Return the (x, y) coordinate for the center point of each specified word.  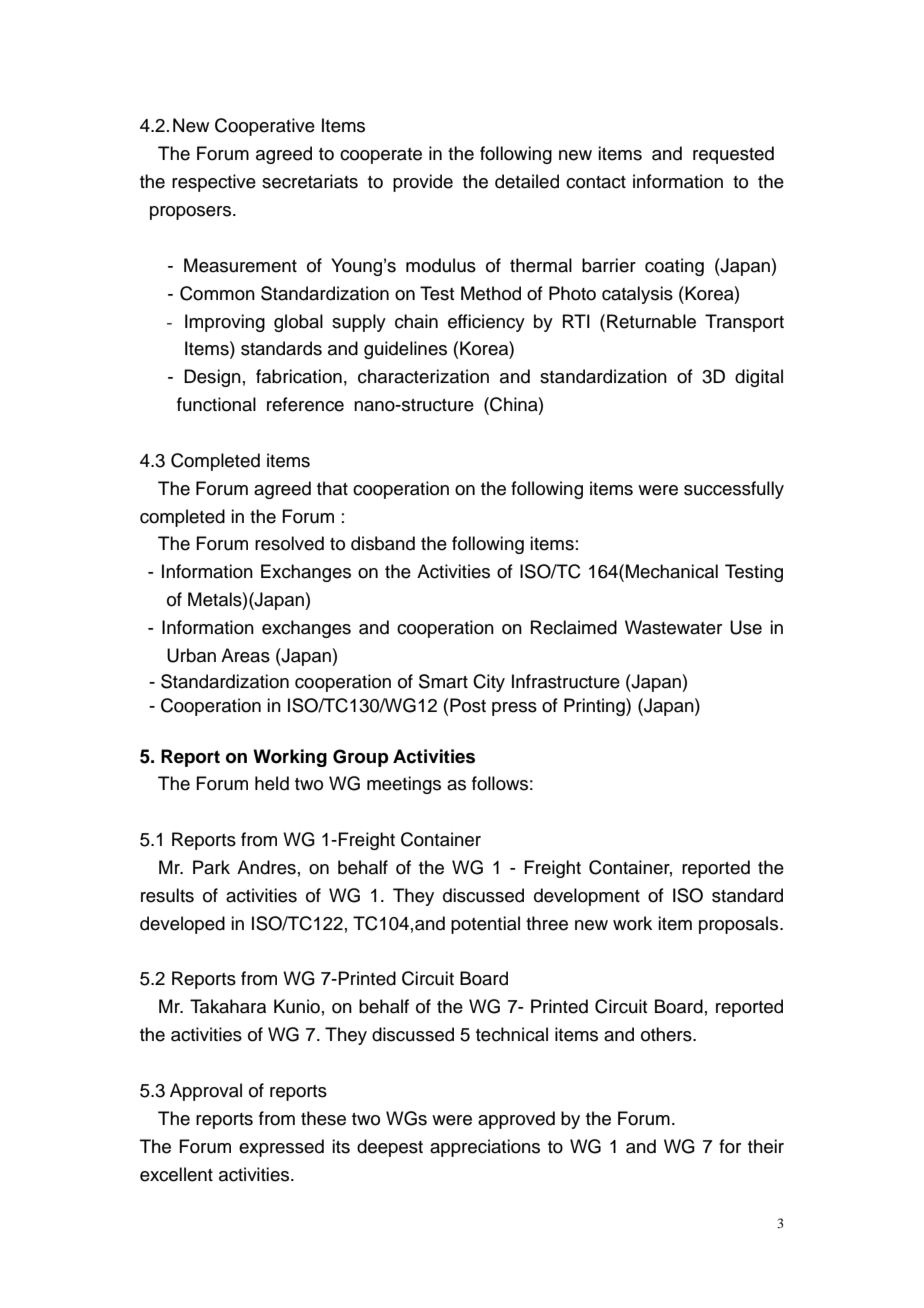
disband (383, 543)
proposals (740, 925)
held (272, 783)
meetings (404, 785)
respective (214, 183)
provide (423, 183)
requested (733, 155)
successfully (734, 490)
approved (516, 1120)
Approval (206, 1092)
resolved (289, 543)
